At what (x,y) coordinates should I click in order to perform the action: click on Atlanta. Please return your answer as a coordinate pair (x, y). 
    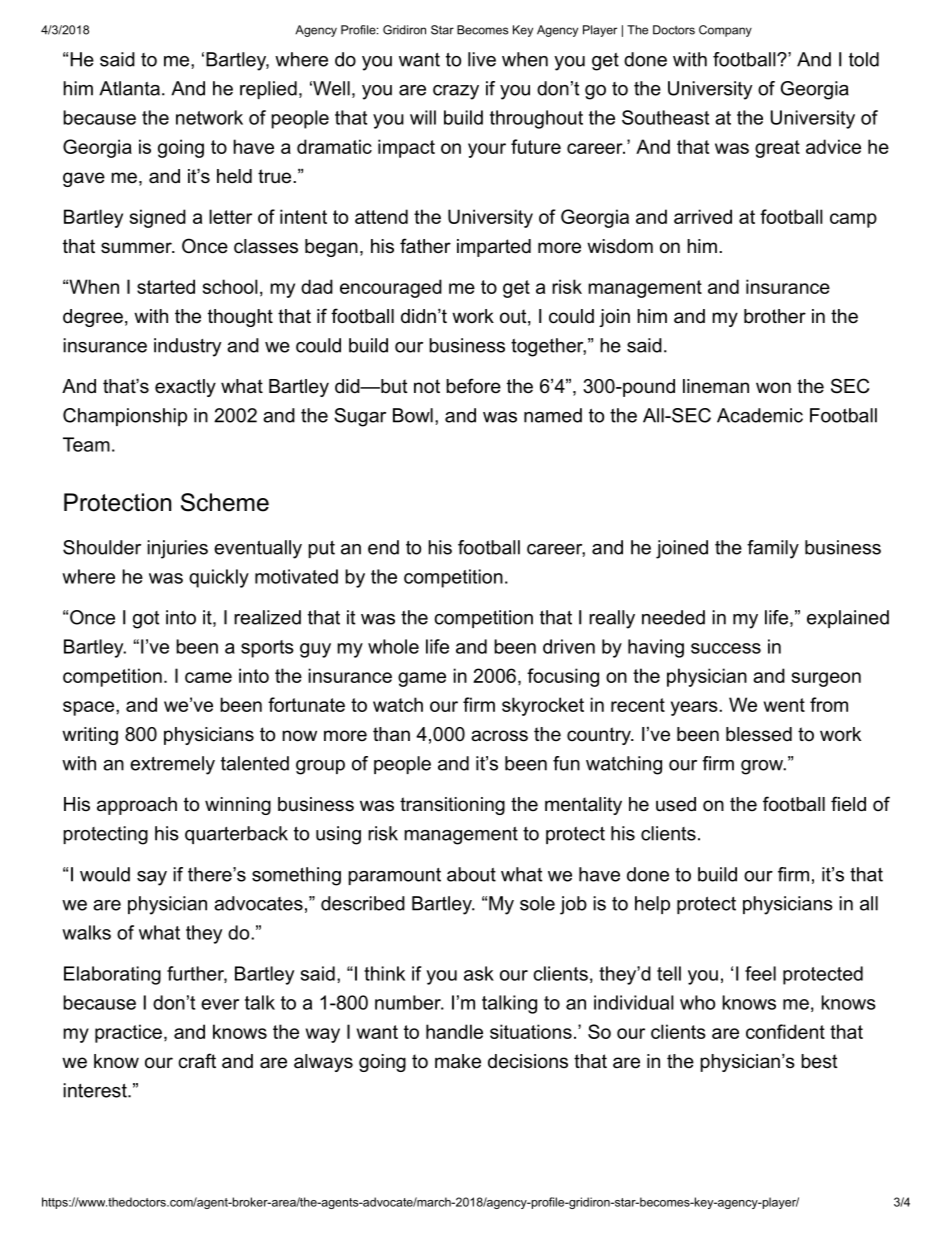
    Looking at the image, I should click on (129, 88).
